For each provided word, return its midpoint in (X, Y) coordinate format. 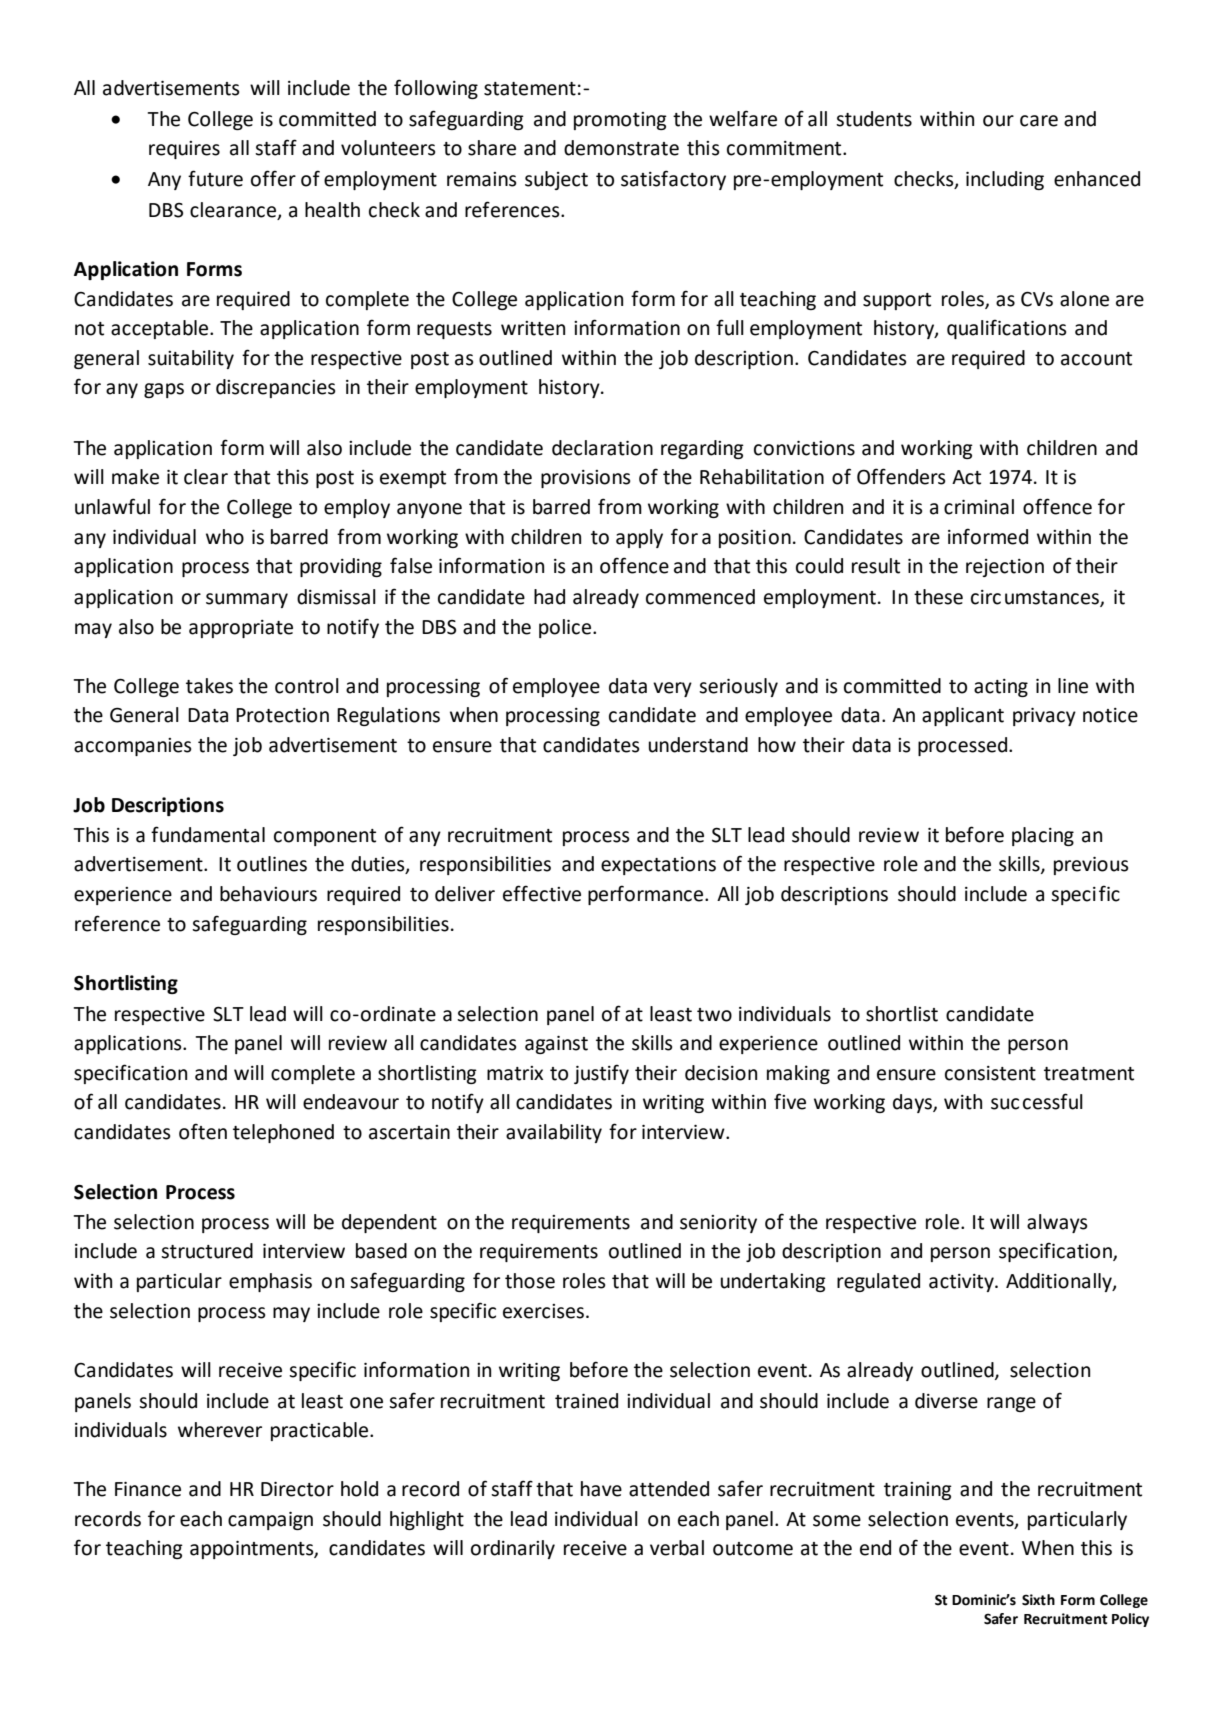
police (565, 628)
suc (1005, 1104)
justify (601, 1074)
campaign (270, 1521)
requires (184, 150)
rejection (1005, 568)
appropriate (241, 629)
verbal (677, 1548)
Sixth (1038, 1600)
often (203, 1131)
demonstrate (621, 148)
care (1039, 121)
